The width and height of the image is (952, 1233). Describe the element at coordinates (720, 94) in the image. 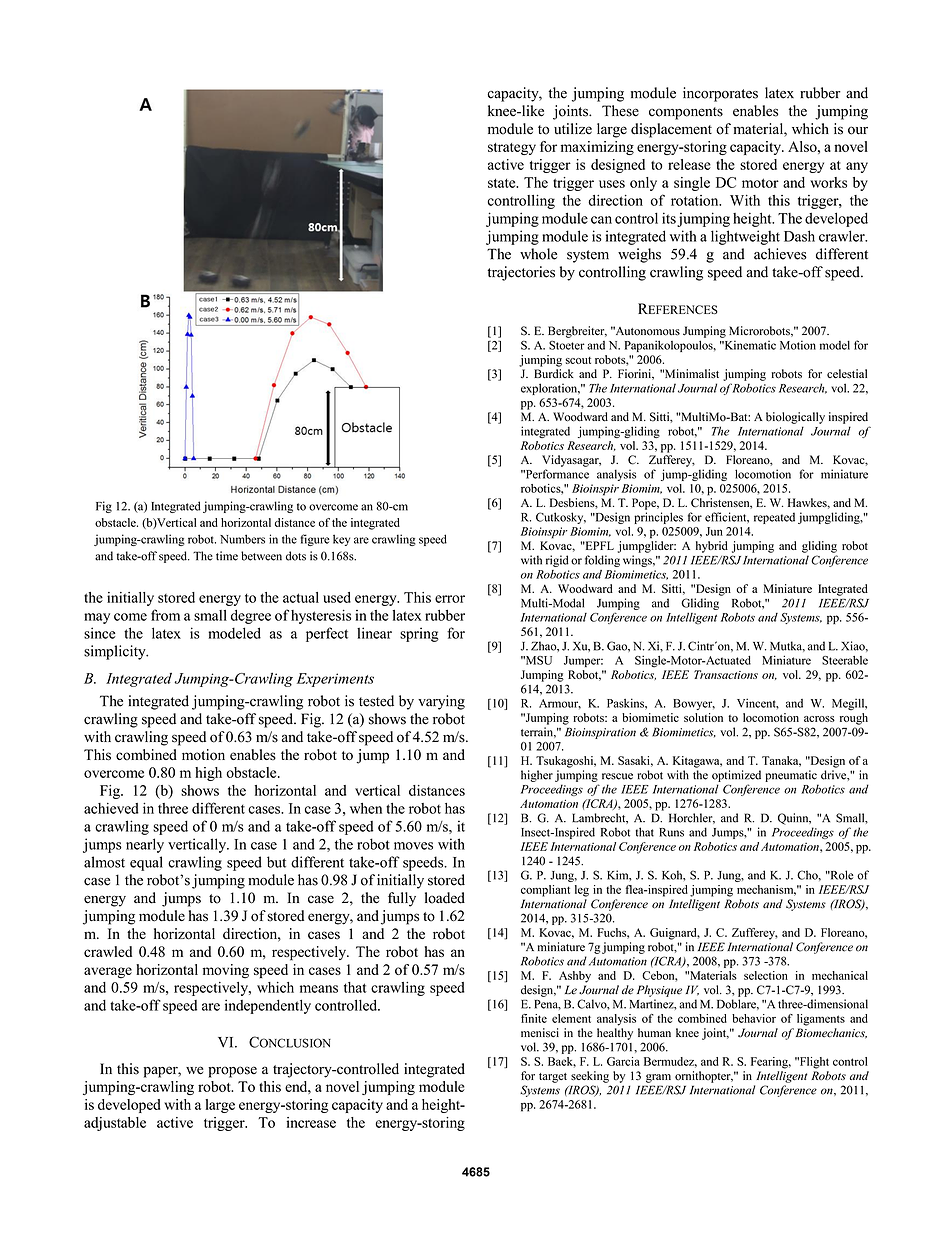

I see `incorporates` at that location.
